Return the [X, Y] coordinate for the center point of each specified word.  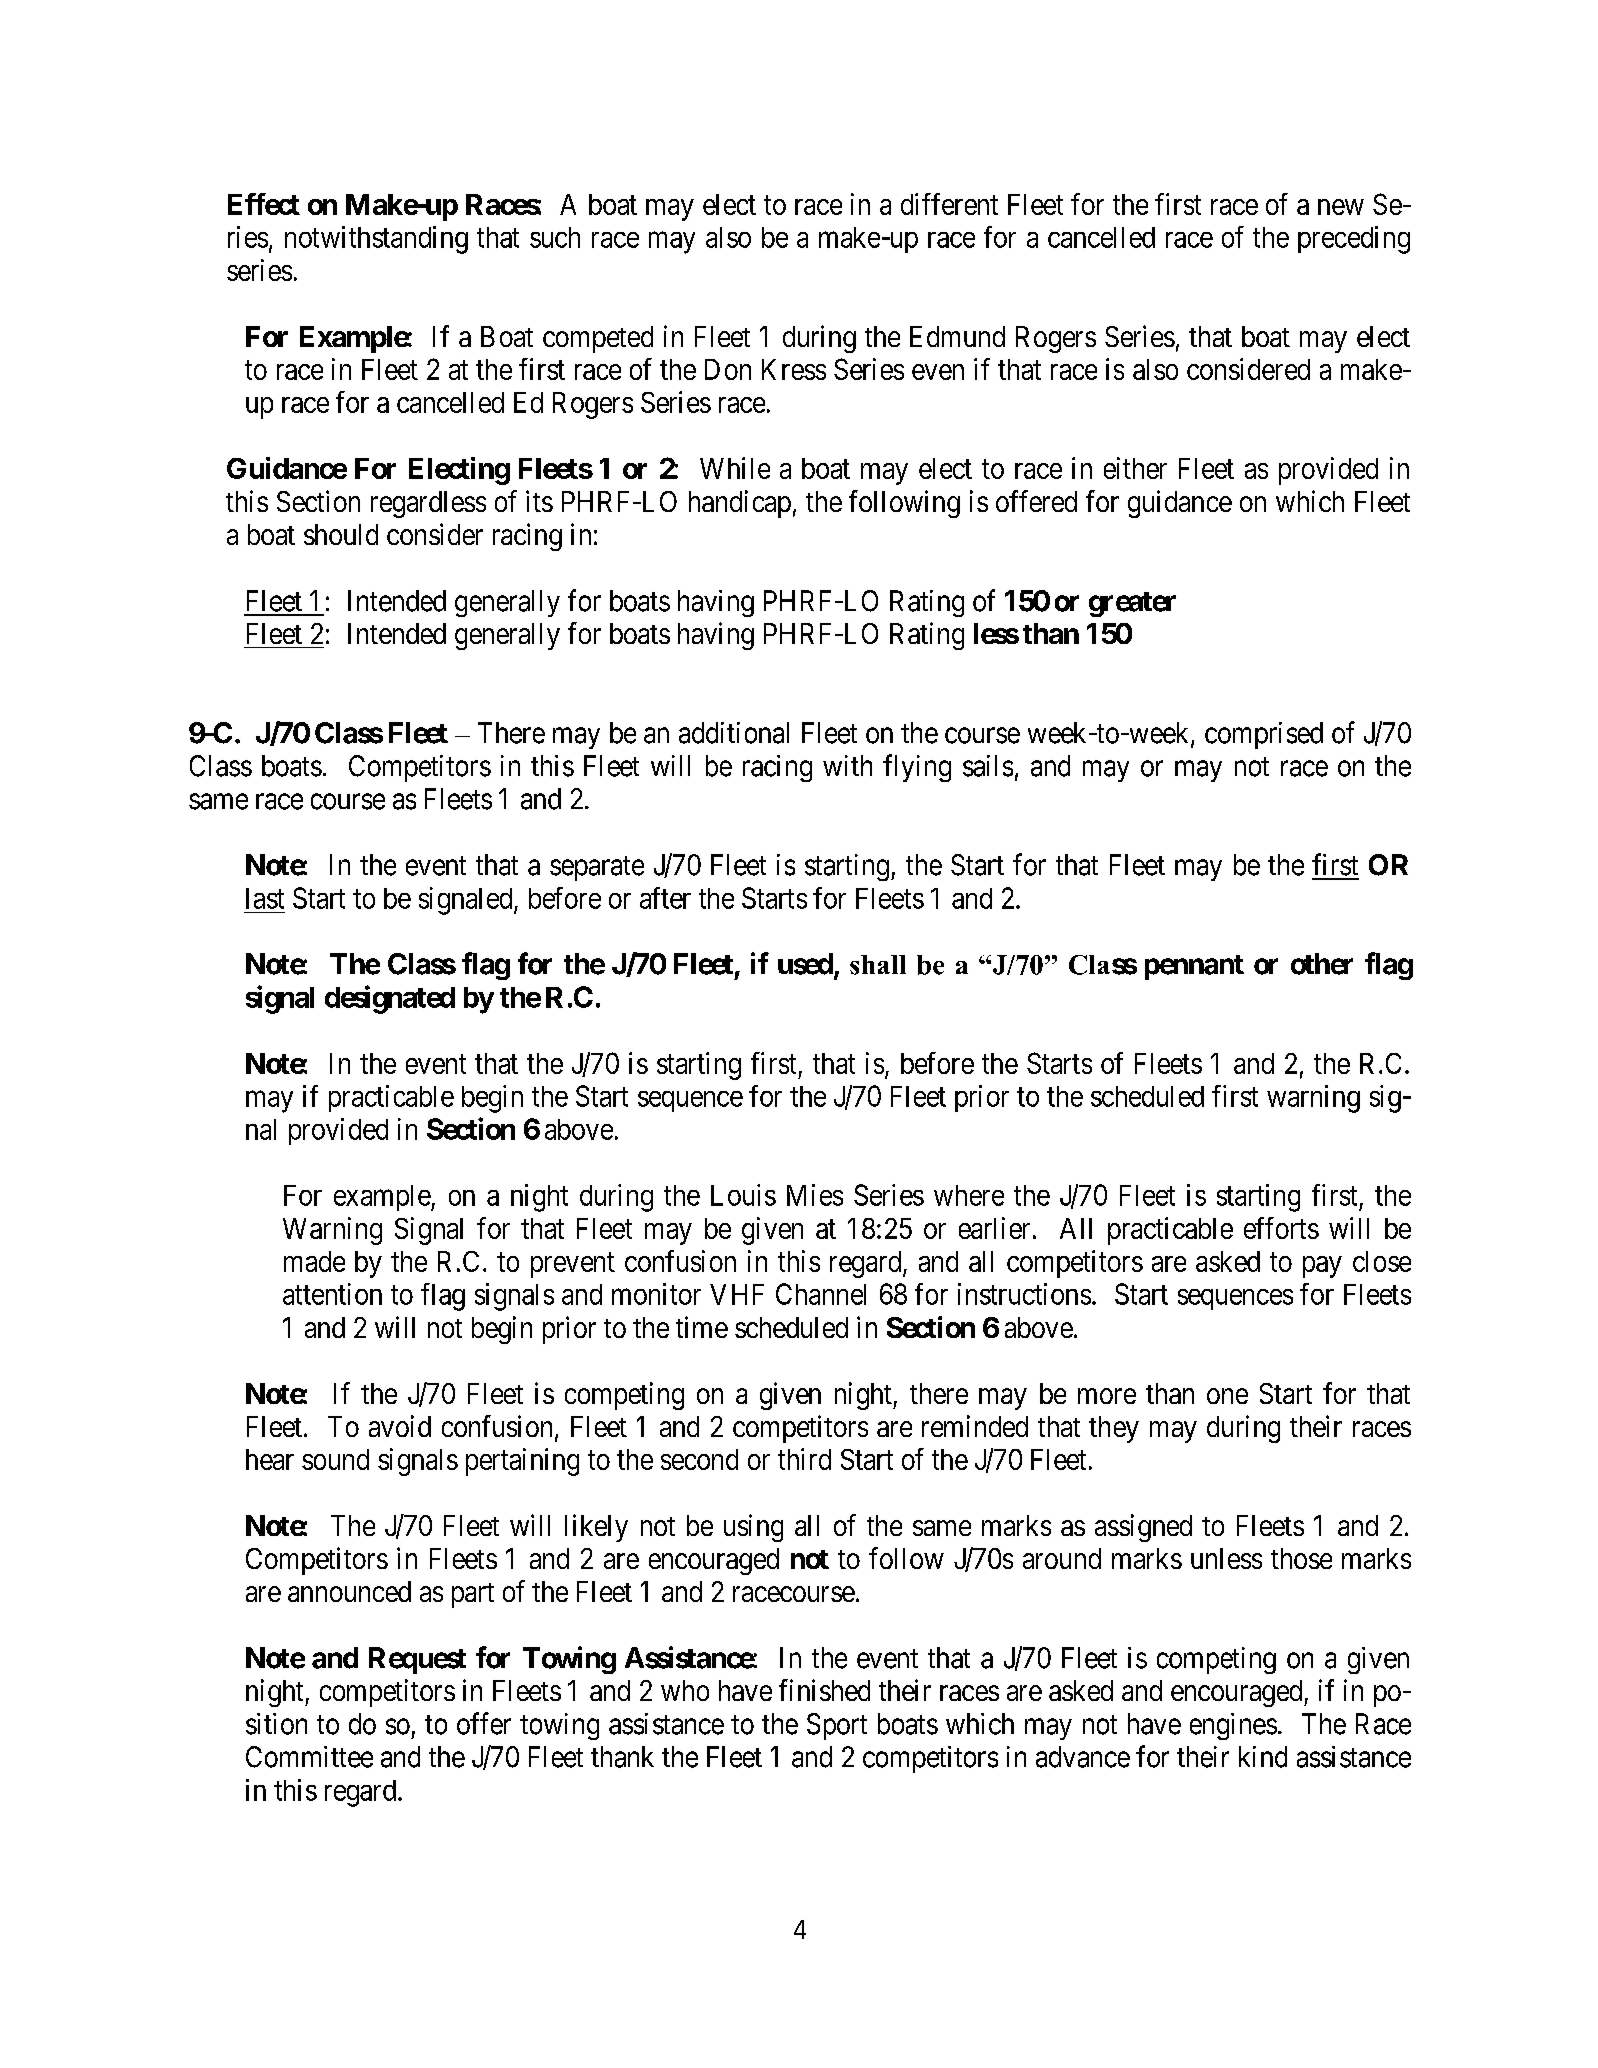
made [314, 1261]
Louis [743, 1195]
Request [417, 1660]
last [265, 898]
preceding [1354, 240]
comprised [1264, 735]
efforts [1281, 1228]
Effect [264, 204]
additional [734, 733]
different [949, 204]
